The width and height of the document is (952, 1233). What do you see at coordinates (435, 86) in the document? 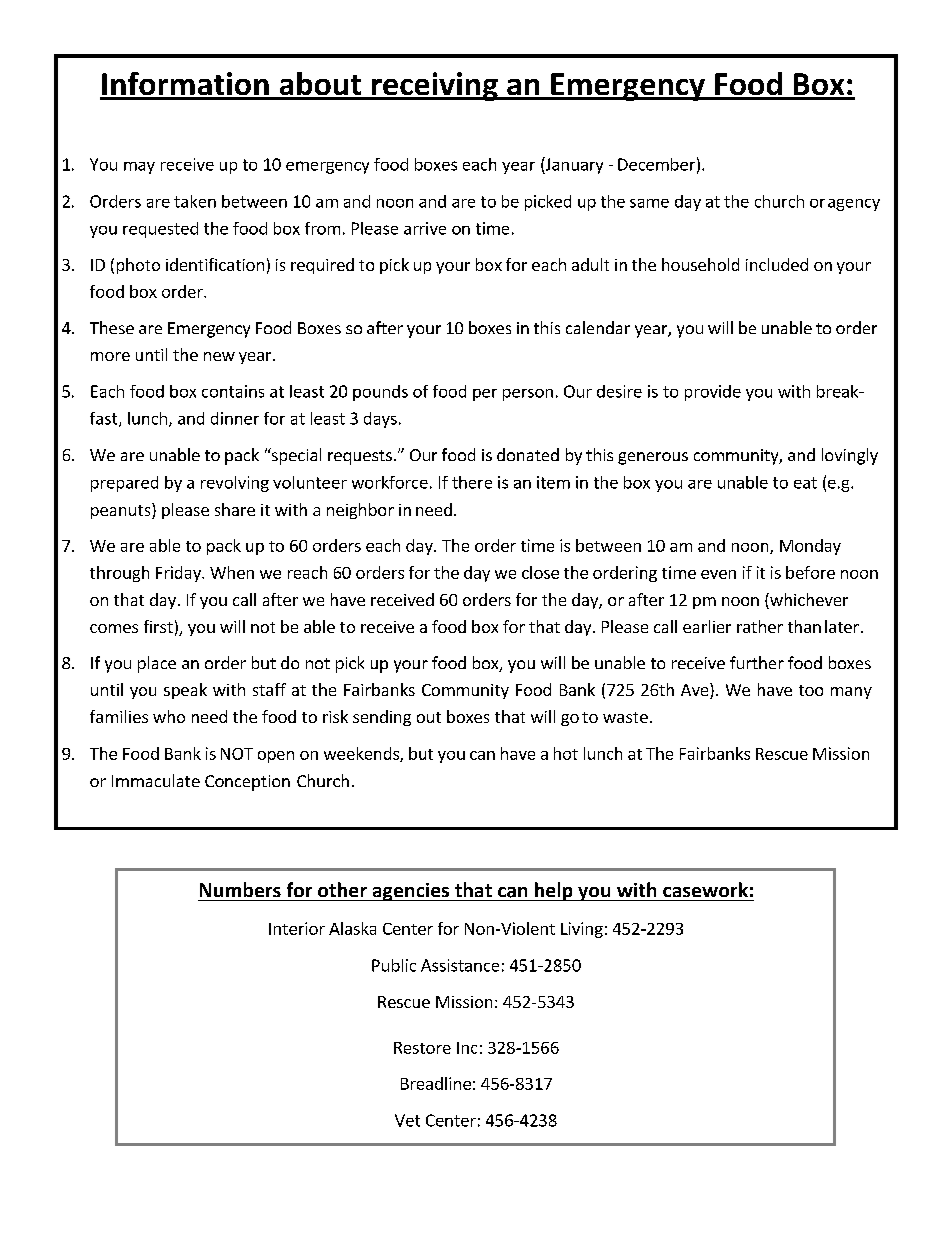
I see `receiving` at bounding box center [435, 86].
